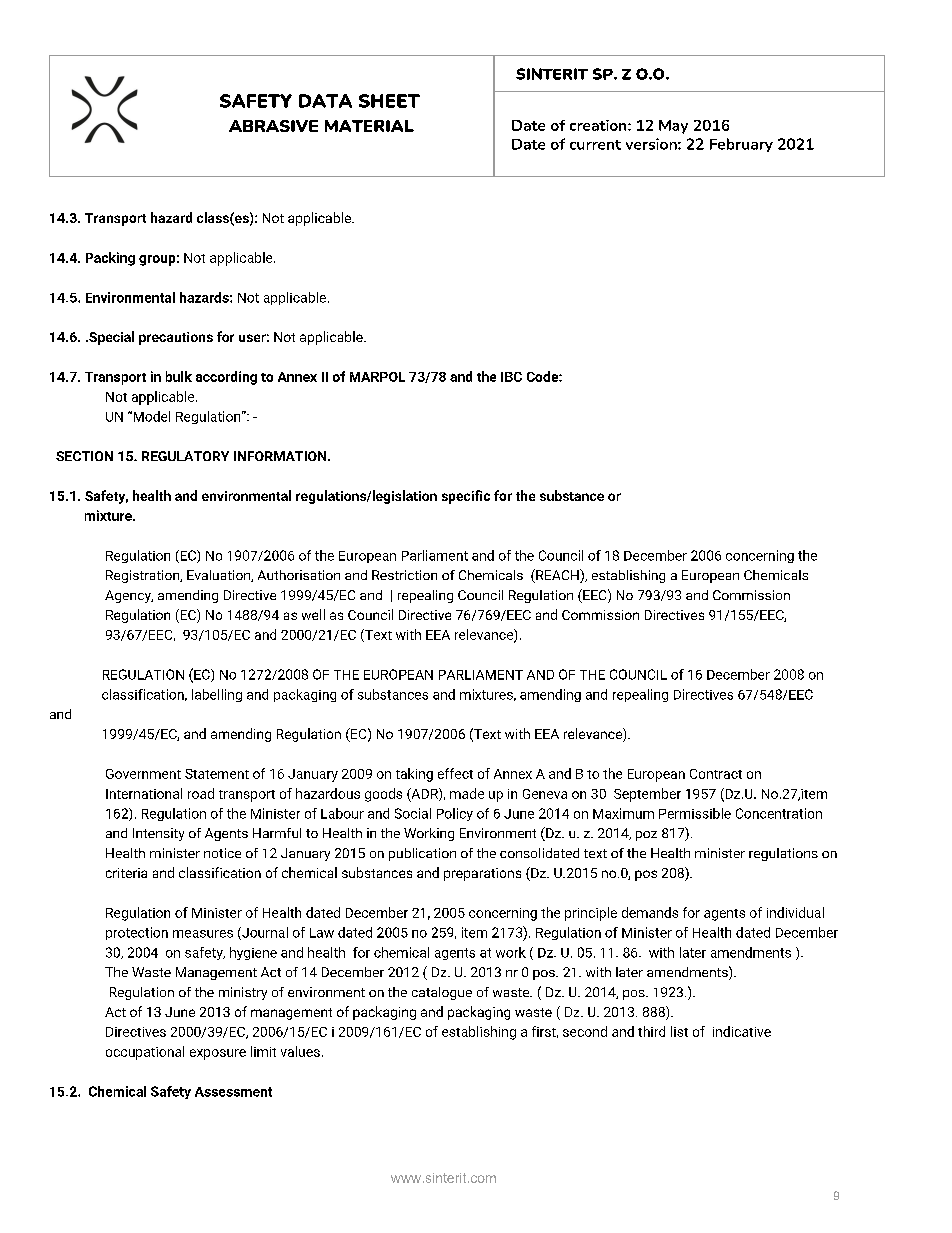 This image has width=952, height=1233. What do you see at coordinates (219, 576) in the image?
I see `Evaluation` at bounding box center [219, 576].
